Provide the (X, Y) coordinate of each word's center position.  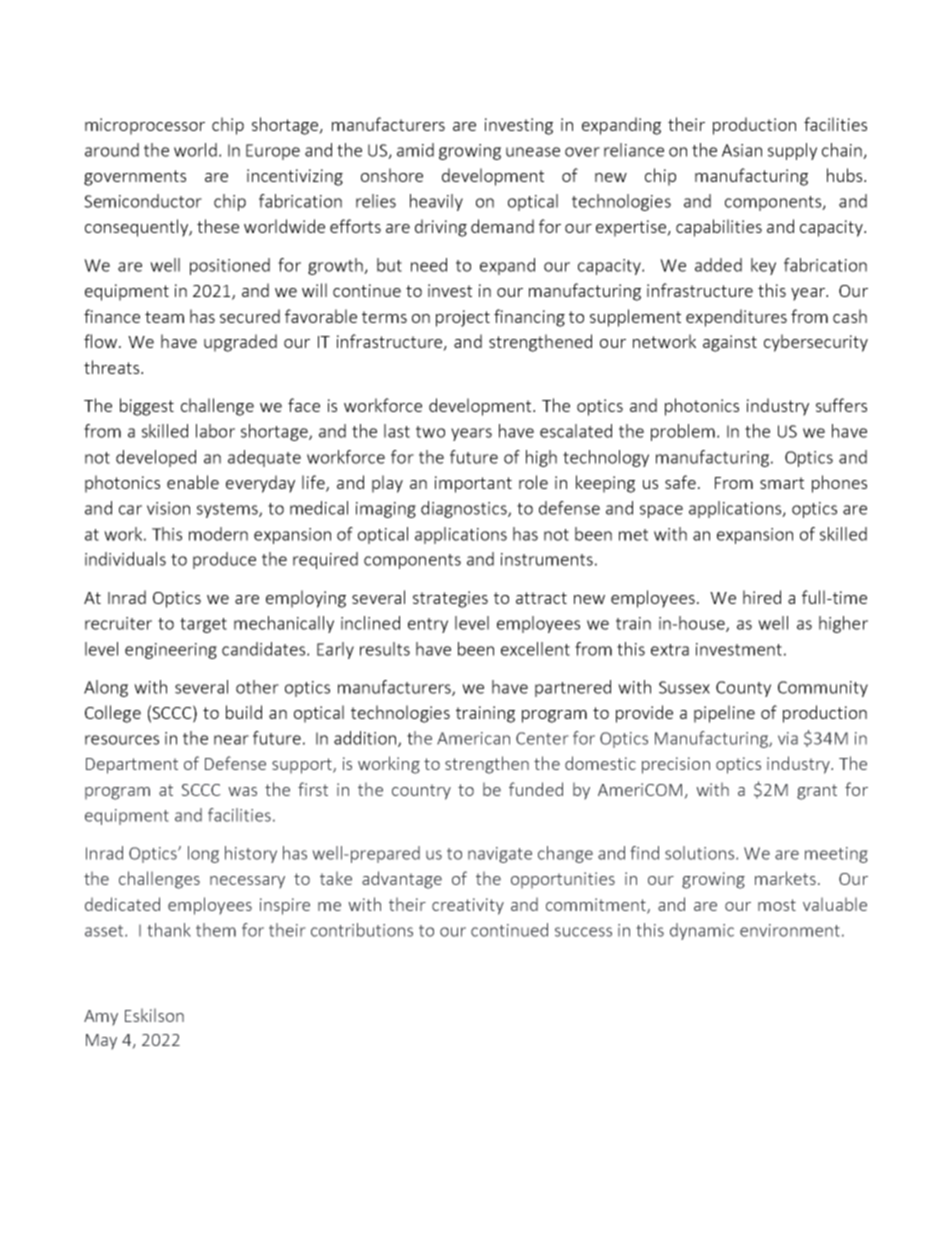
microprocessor (145, 126)
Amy (101, 1018)
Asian (742, 150)
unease (533, 152)
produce (224, 560)
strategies (450, 599)
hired (762, 597)
